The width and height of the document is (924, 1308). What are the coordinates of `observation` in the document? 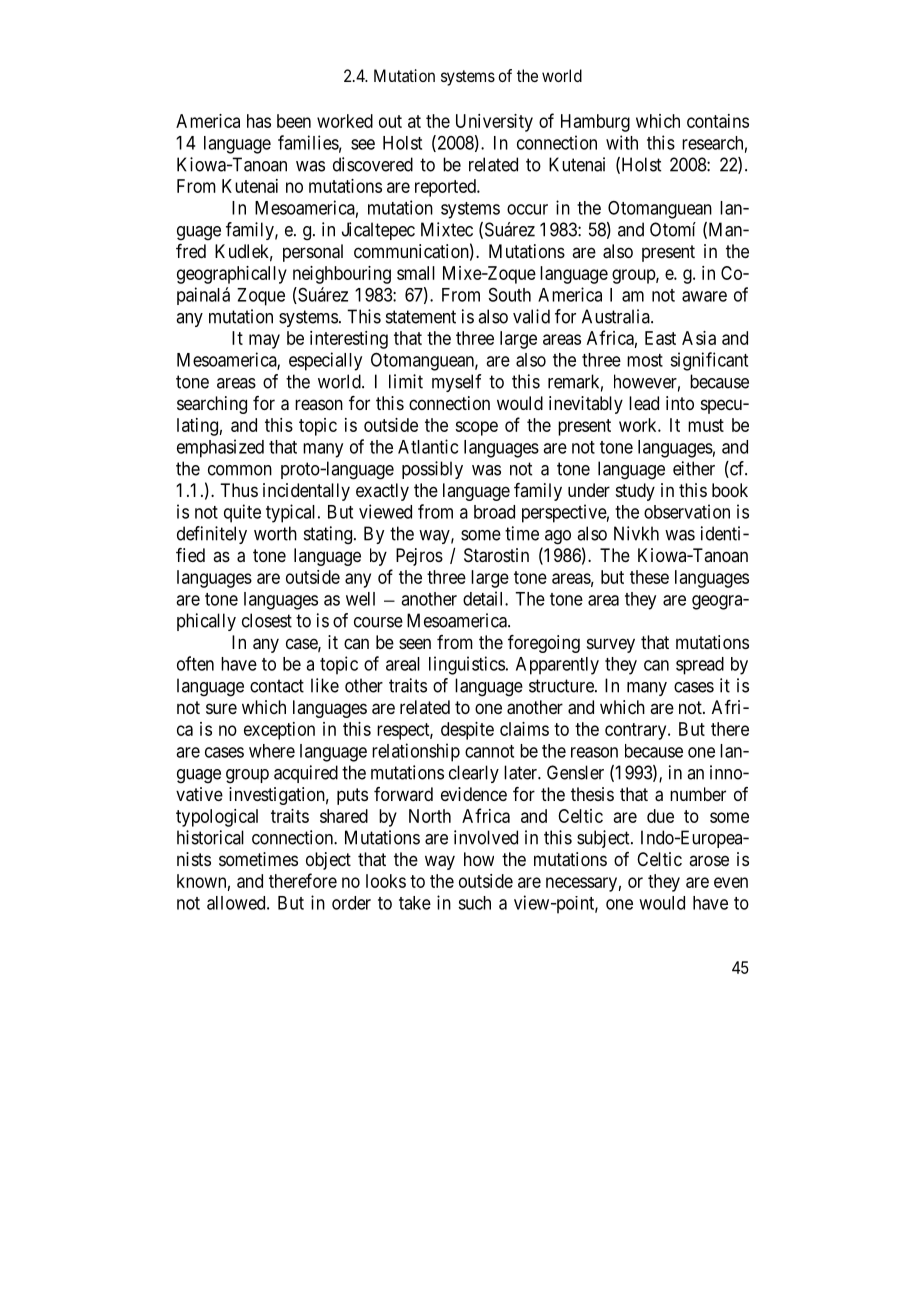 It's located at (687, 511).
